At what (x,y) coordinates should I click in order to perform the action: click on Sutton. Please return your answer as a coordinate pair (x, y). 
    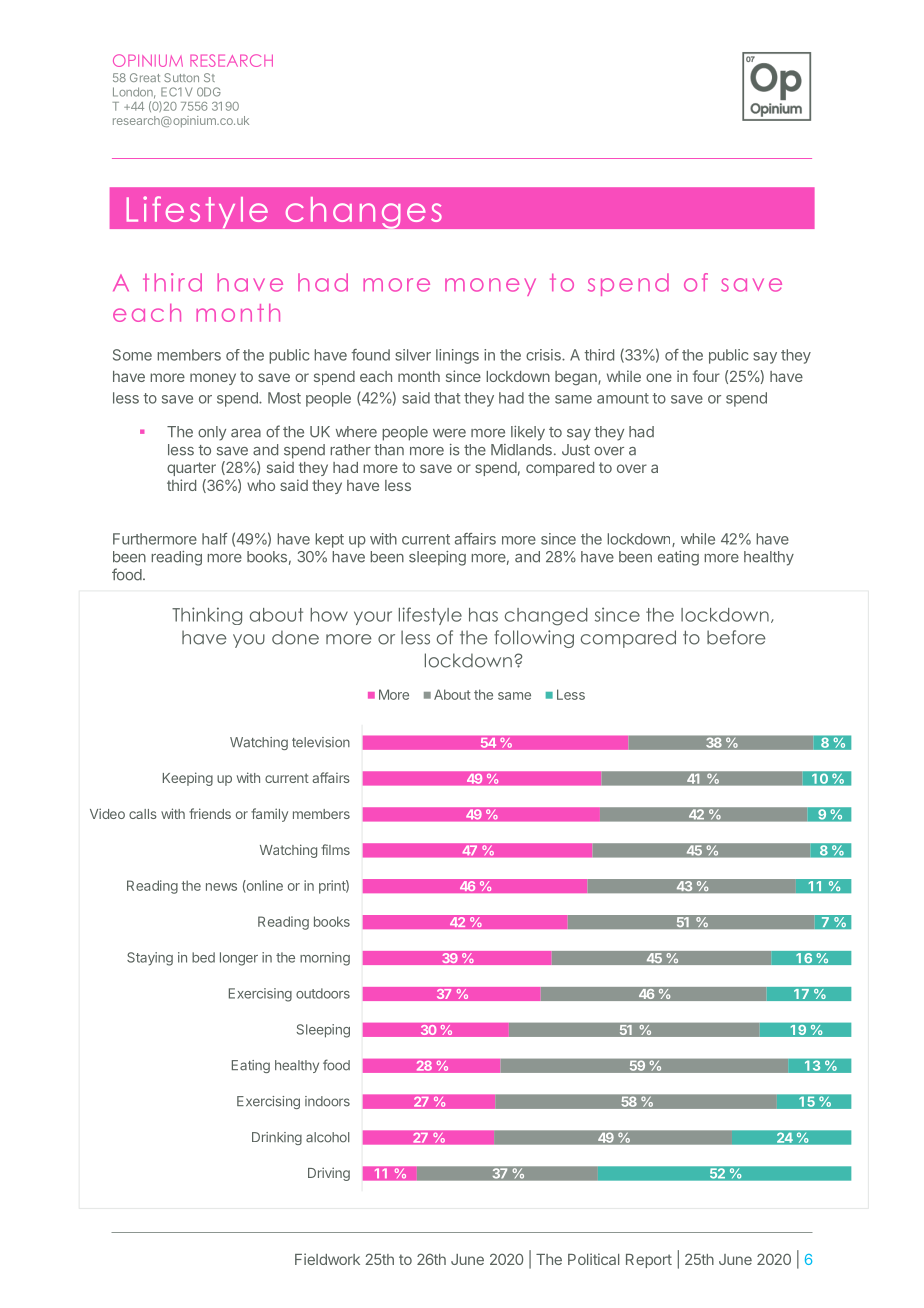
    Looking at the image, I should click on (181, 77).
